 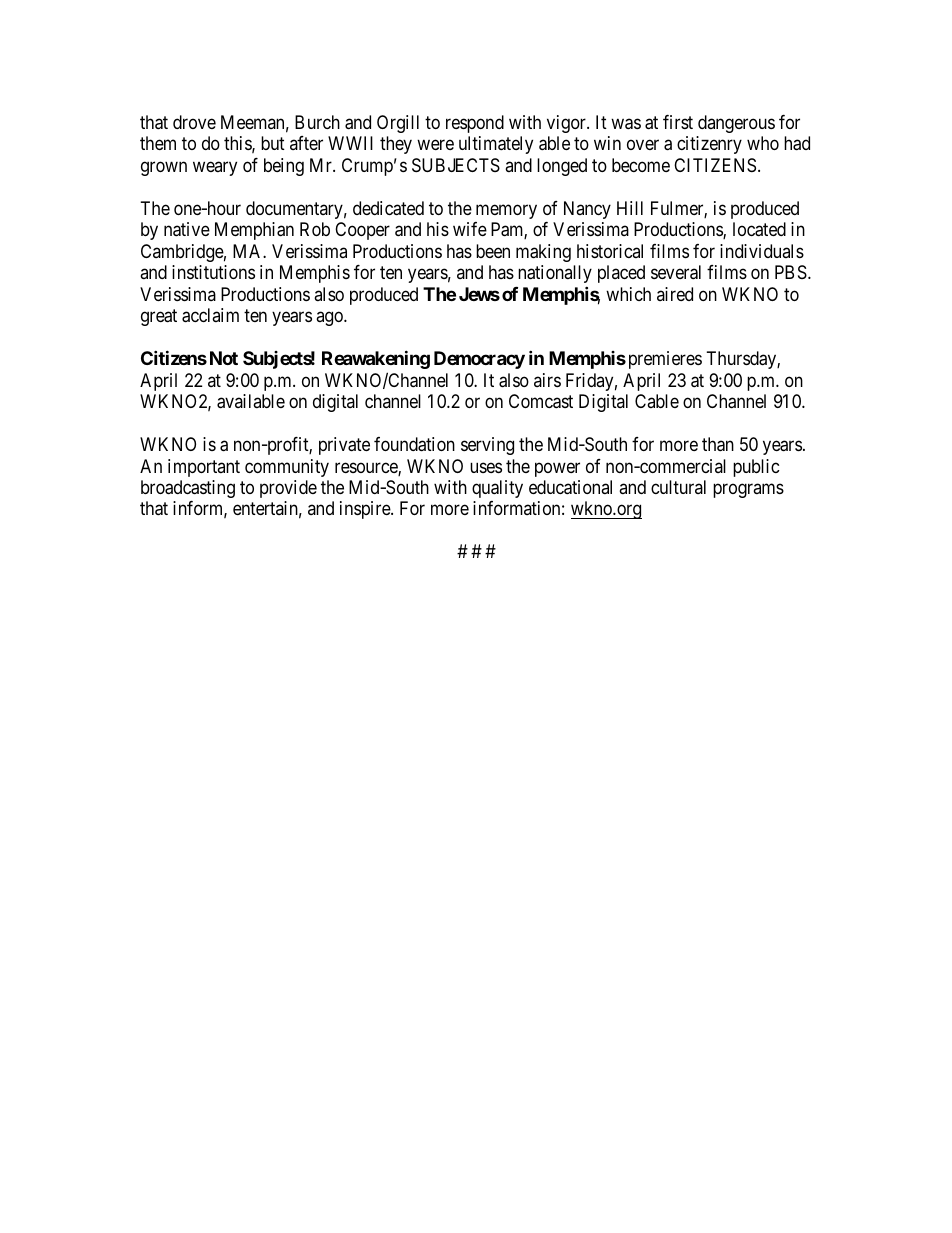 I want to click on aired, so click(x=675, y=294).
